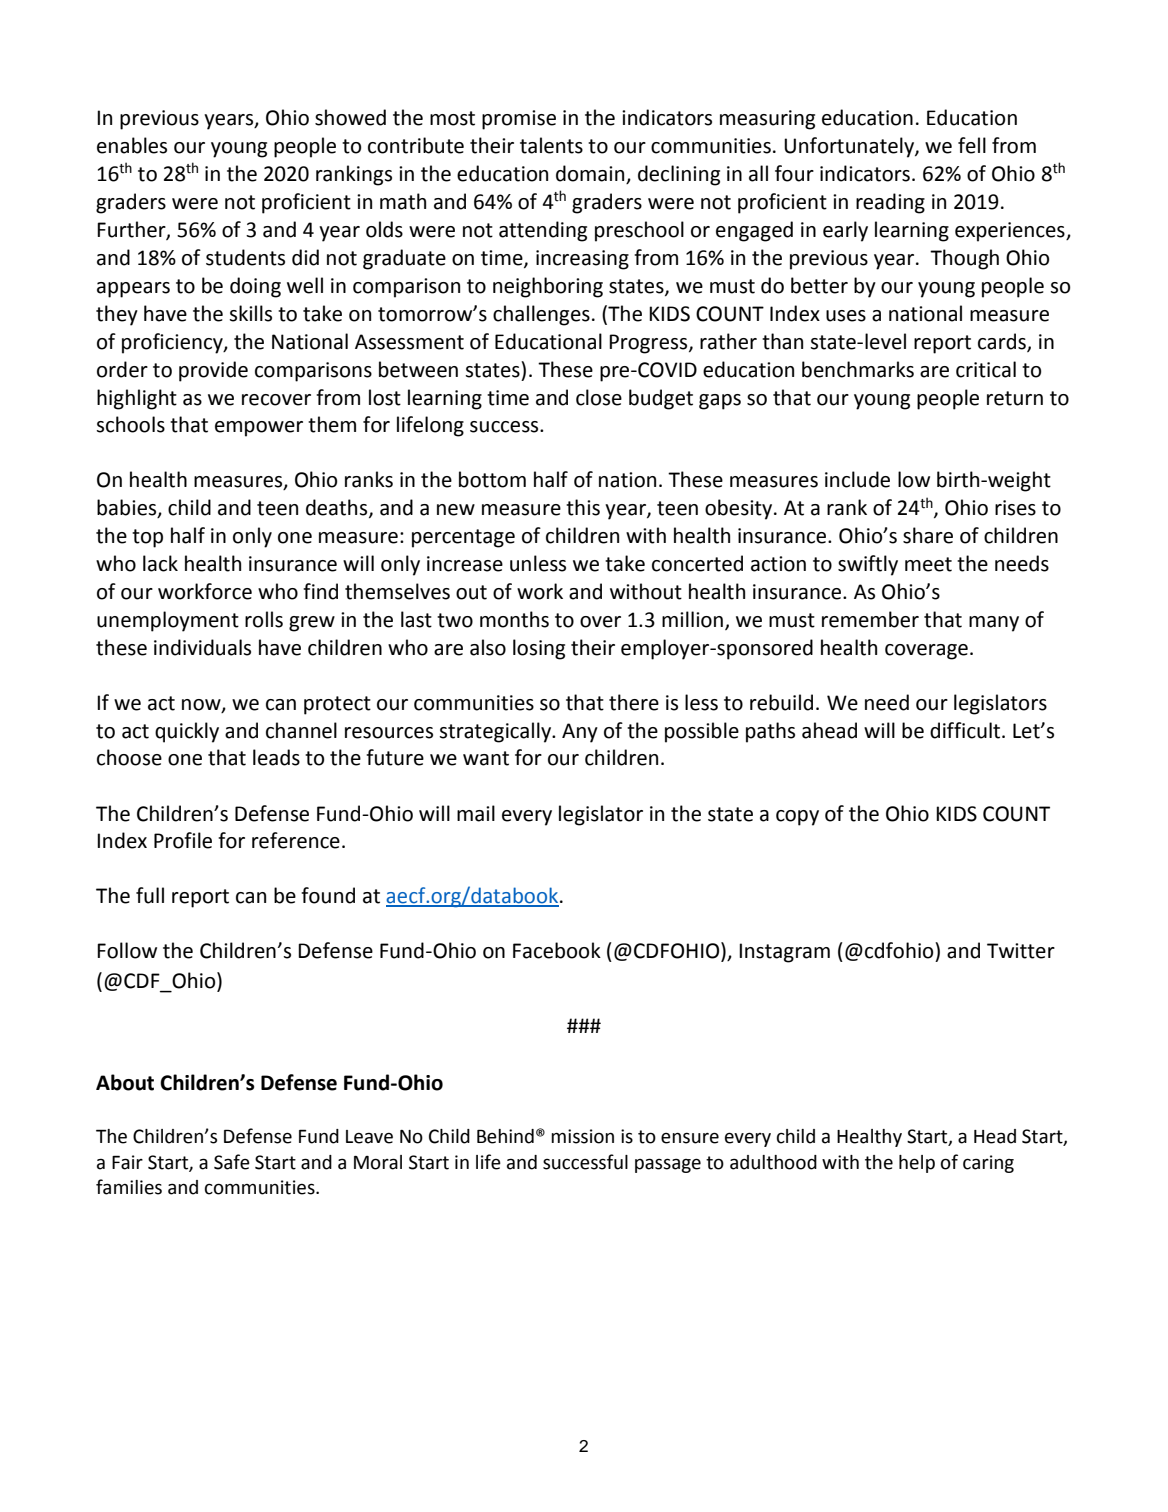 The height and width of the screenshot is (1512, 1168). I want to click on include, so click(857, 479).
